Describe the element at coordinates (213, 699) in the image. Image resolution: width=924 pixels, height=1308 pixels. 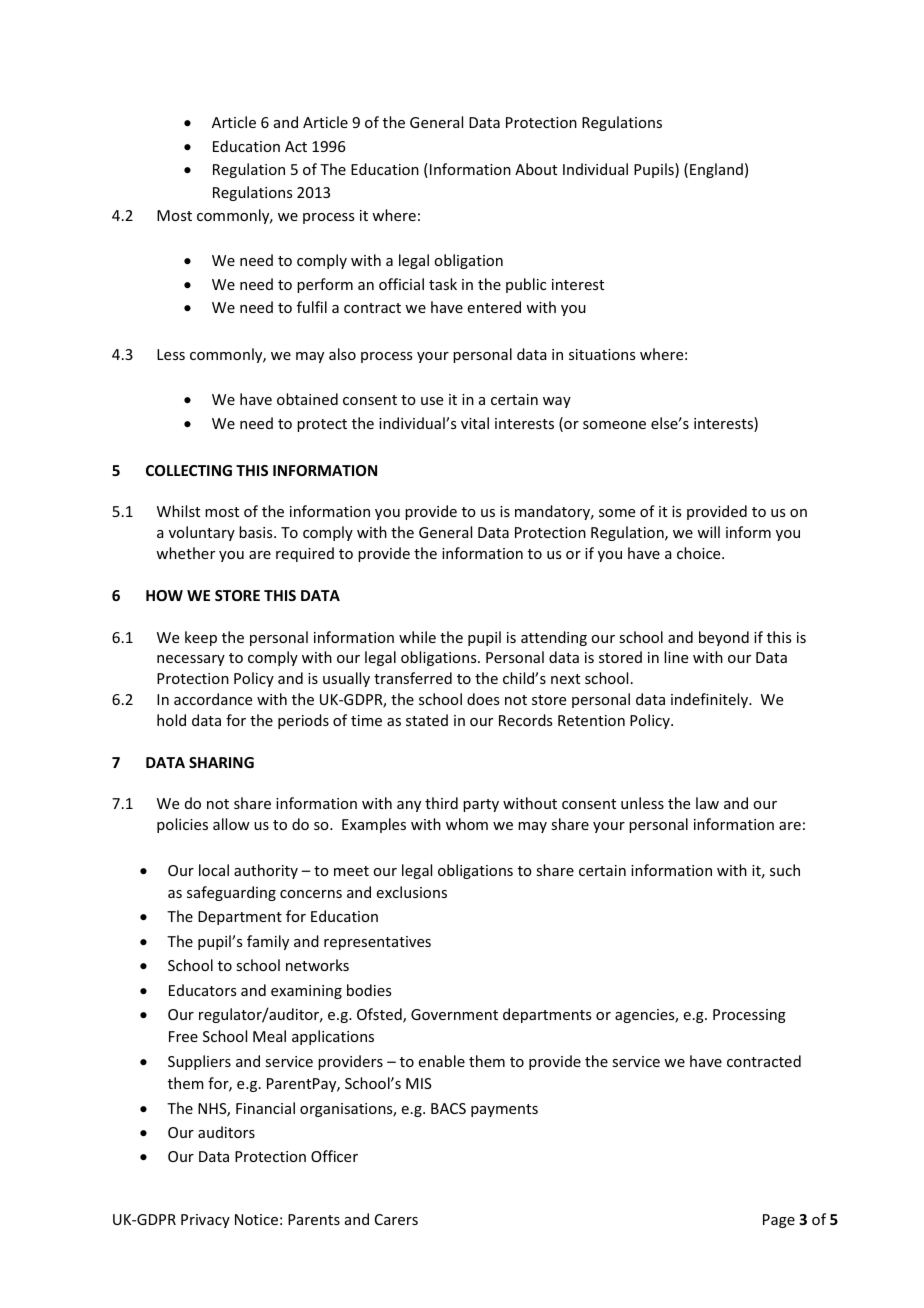
I see `accordance` at that location.
